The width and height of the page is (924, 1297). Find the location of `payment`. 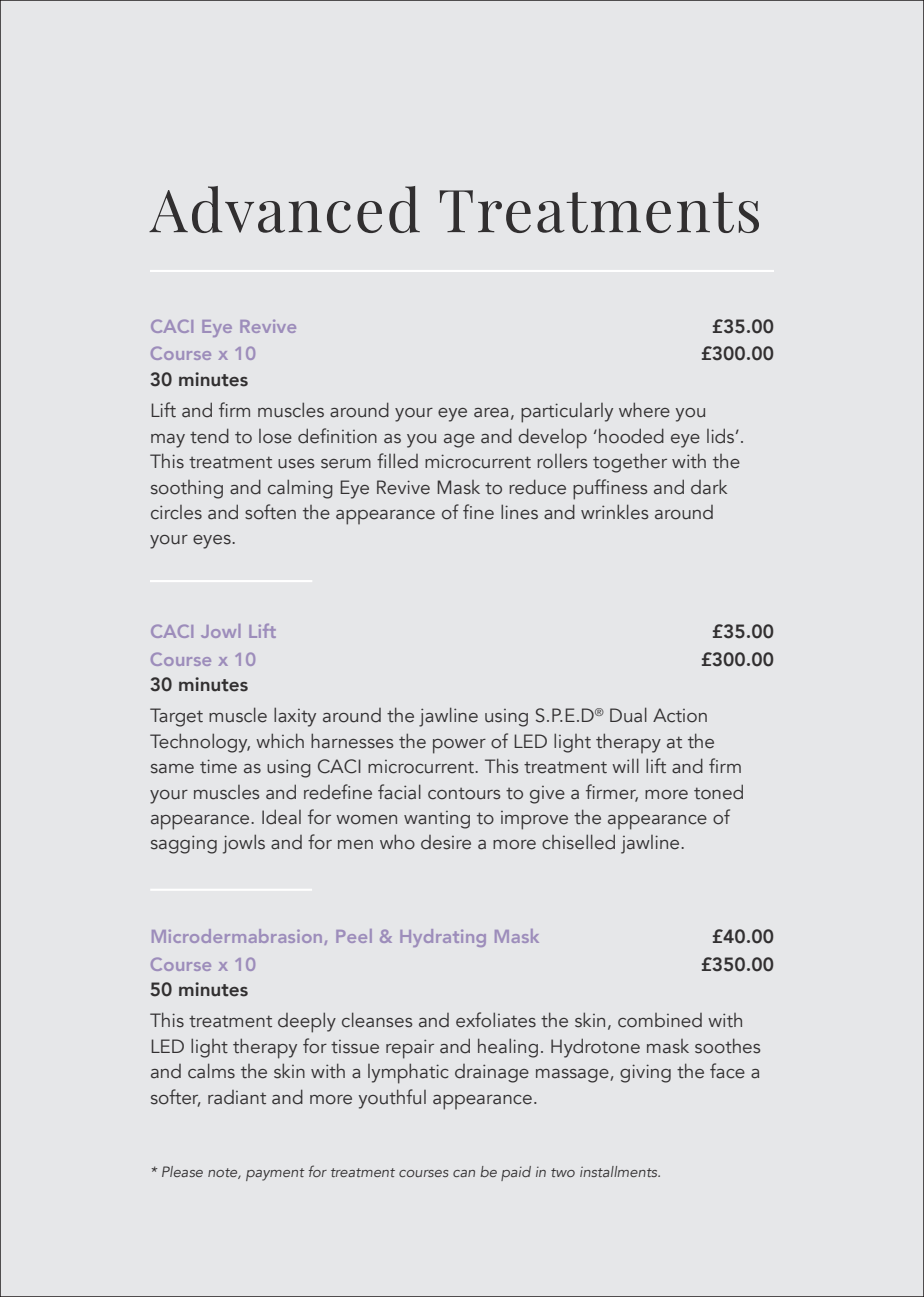

payment is located at coordinates (275, 1174).
